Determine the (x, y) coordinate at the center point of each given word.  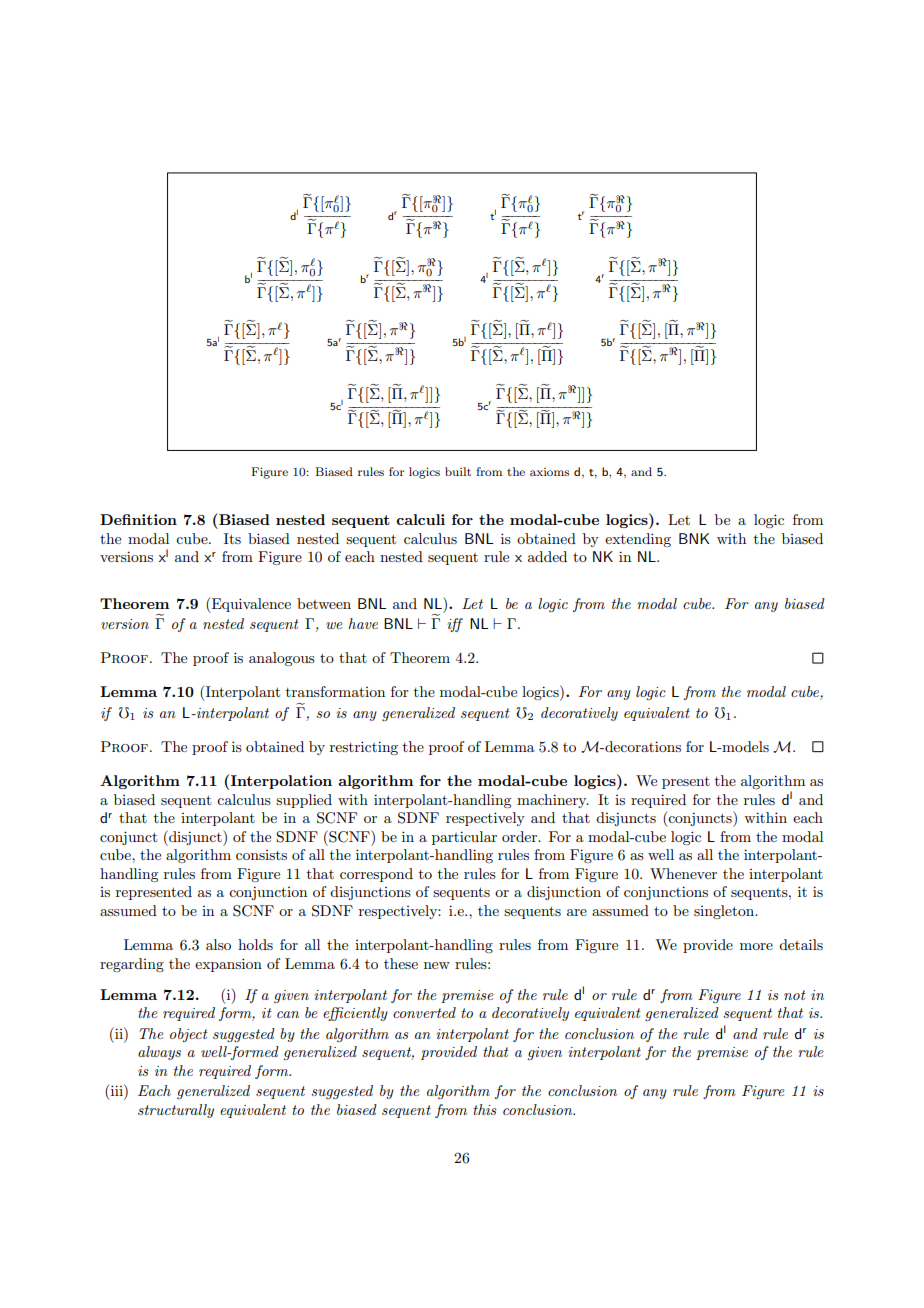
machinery (553, 801)
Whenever (683, 873)
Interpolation (281, 782)
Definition (138, 519)
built (458, 471)
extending (638, 540)
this (485, 1109)
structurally (176, 1111)
